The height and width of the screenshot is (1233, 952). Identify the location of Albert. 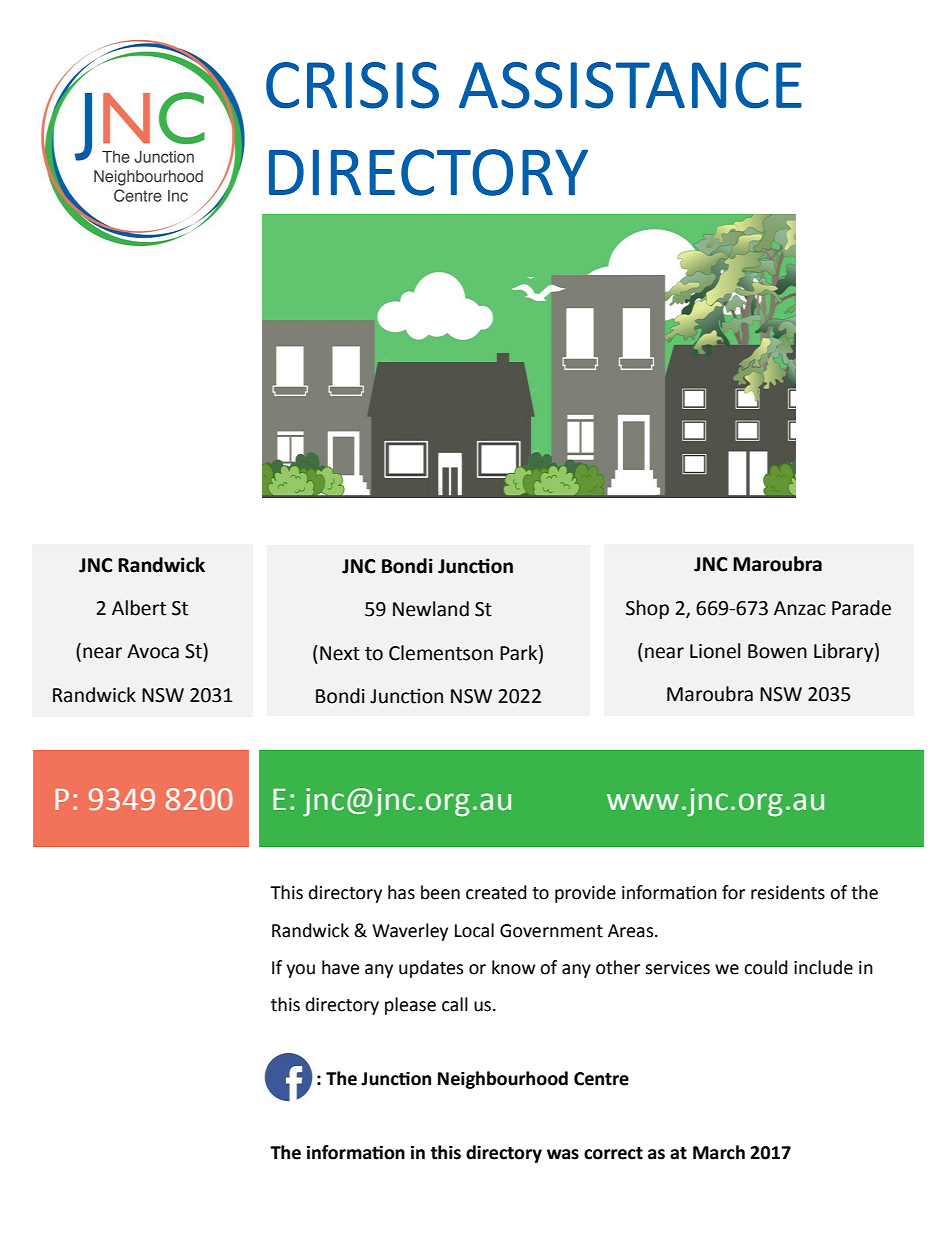
(139, 608).
